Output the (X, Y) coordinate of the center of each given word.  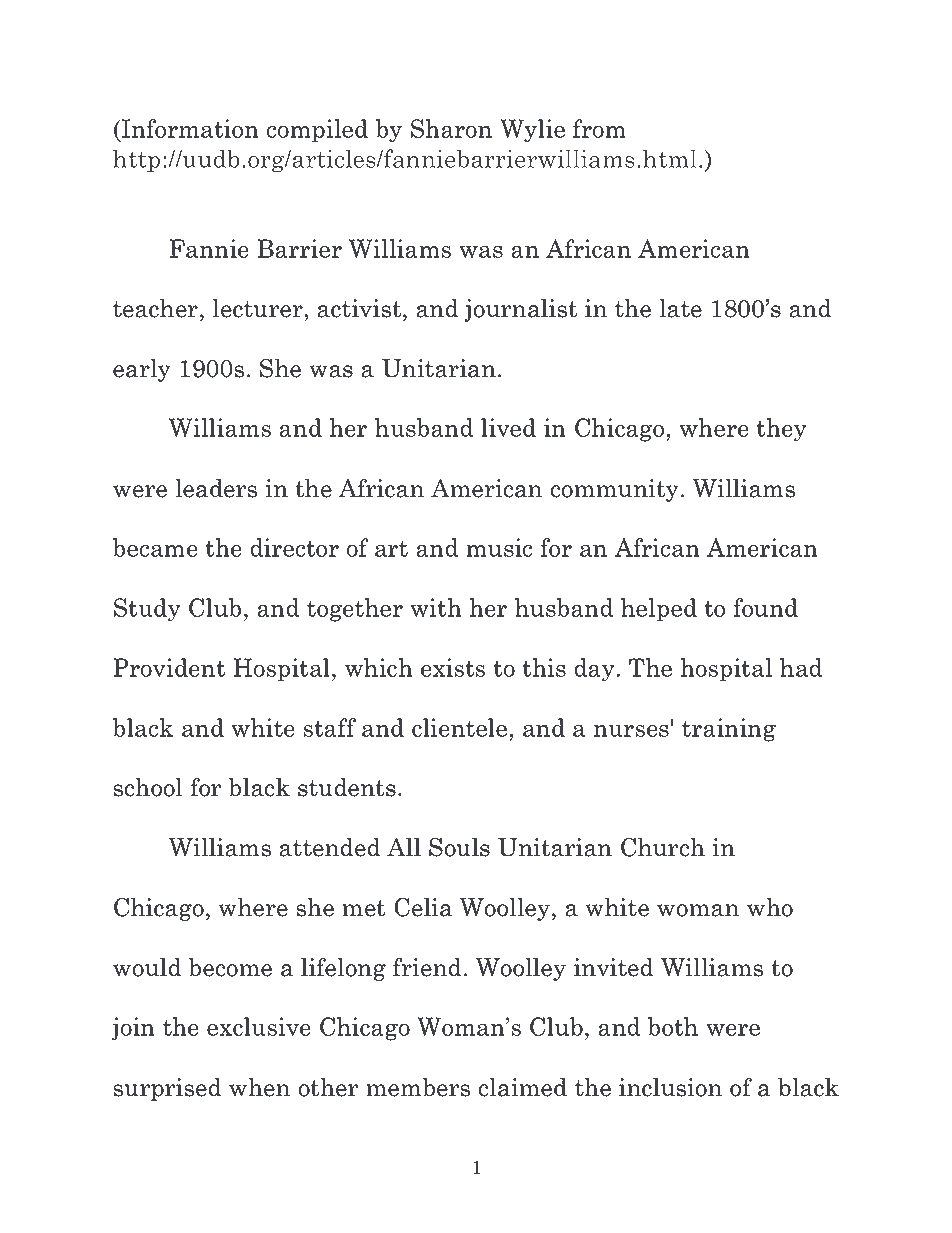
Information (189, 128)
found (765, 607)
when (259, 1087)
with (436, 607)
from (599, 128)
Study (147, 610)
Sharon (451, 128)
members (418, 1087)
